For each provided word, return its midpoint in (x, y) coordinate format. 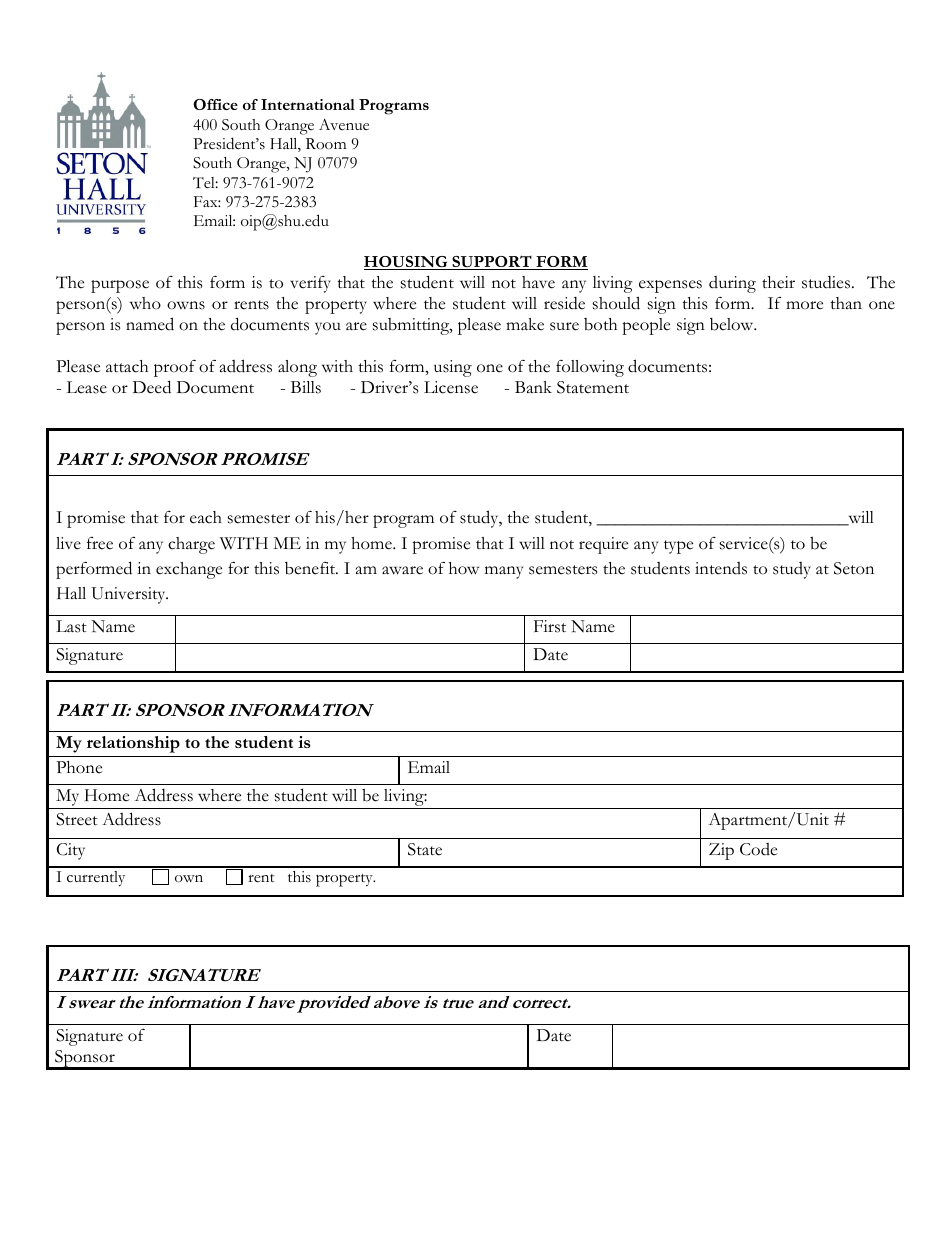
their (778, 282)
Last (71, 626)
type (678, 547)
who (145, 303)
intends (721, 568)
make (525, 324)
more (804, 305)
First (550, 626)
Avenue (344, 125)
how (464, 568)
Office (215, 104)
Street (77, 819)
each (206, 517)
